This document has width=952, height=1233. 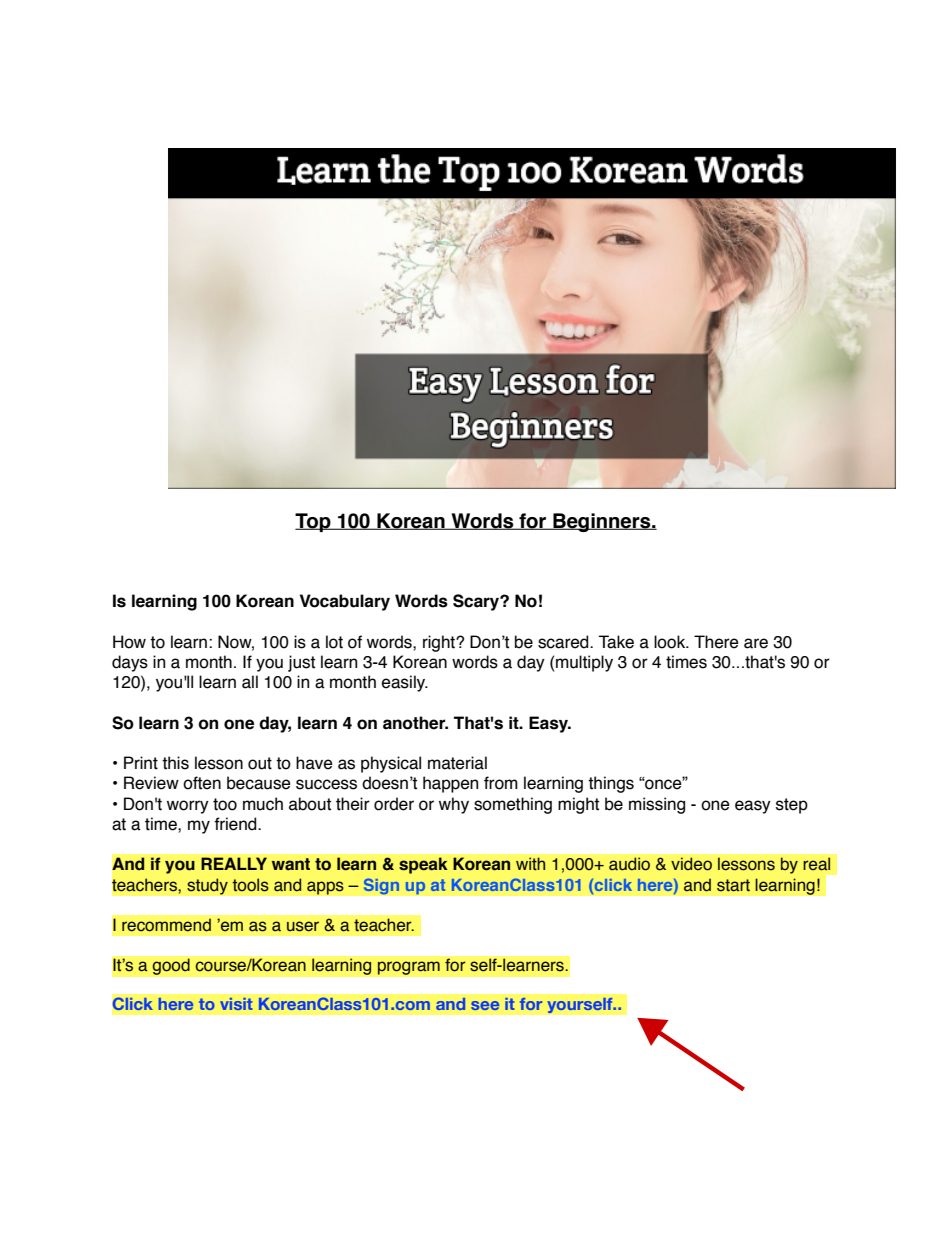 I want to click on why, so click(x=454, y=805).
